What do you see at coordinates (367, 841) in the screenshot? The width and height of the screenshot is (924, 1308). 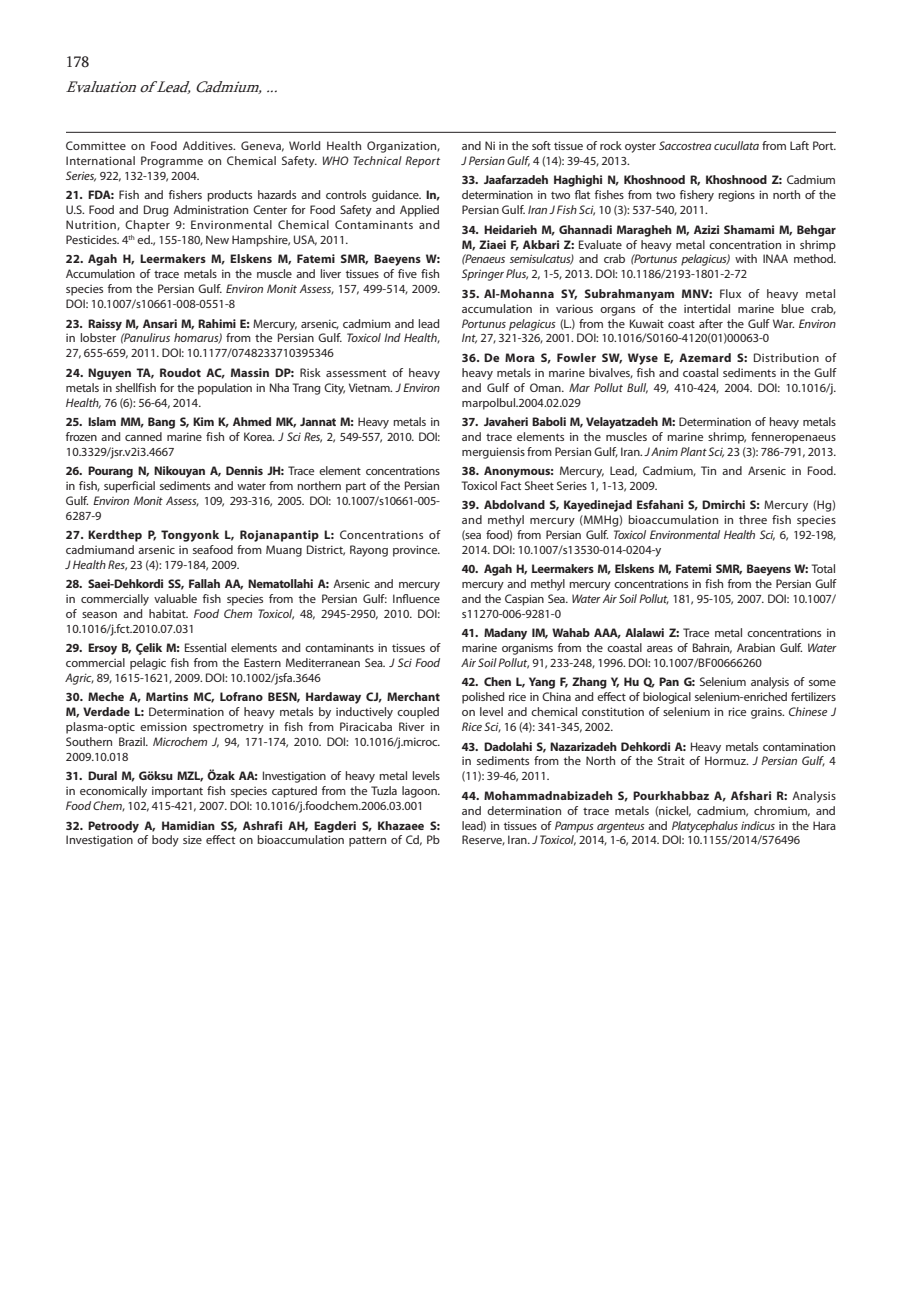 I see `pattern` at bounding box center [367, 841].
